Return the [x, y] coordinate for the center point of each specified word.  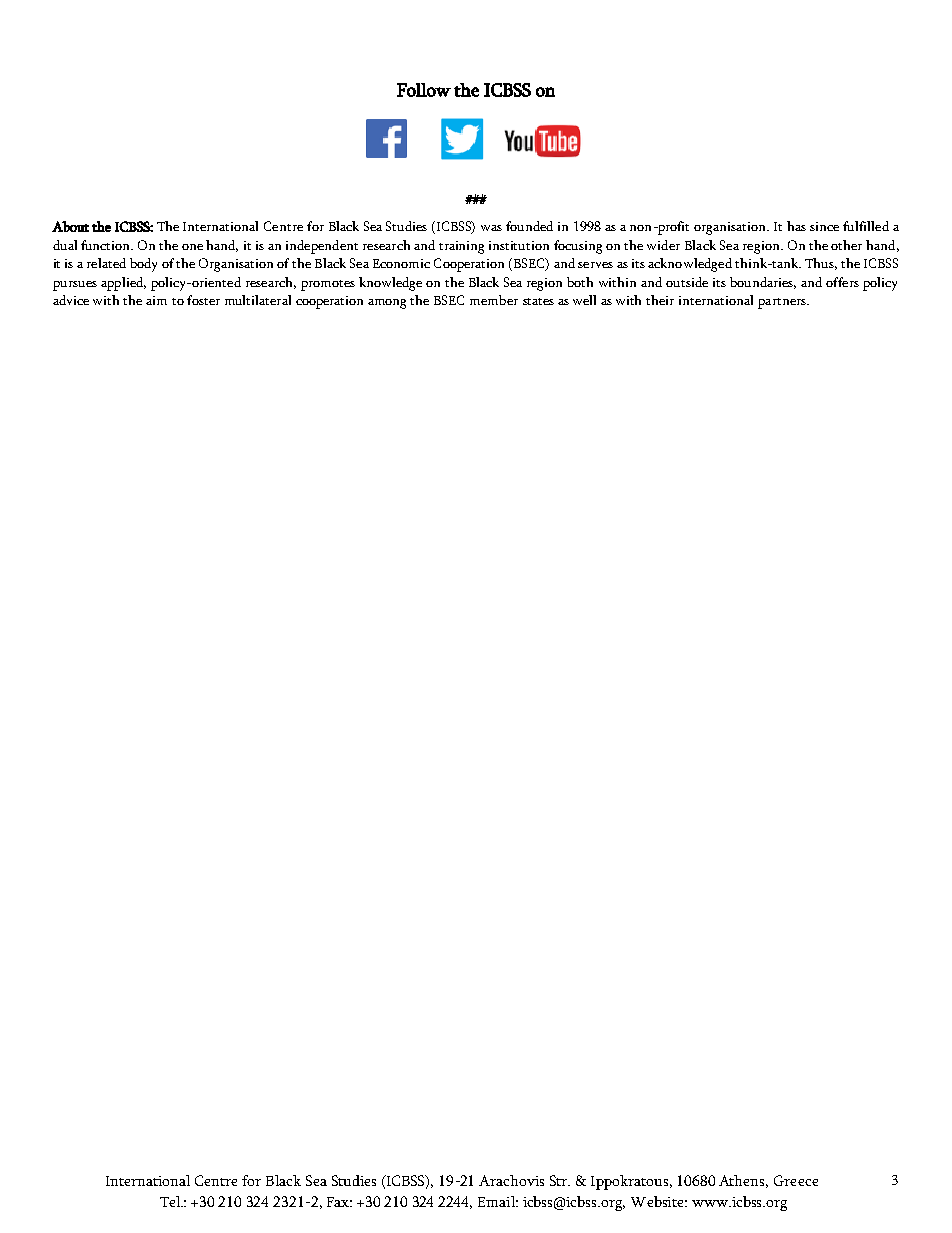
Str [560, 1180]
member [494, 300]
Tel [171, 1201]
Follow [424, 90]
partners [783, 303]
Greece [796, 1180]
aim [156, 300]
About [70, 226]
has [796, 226]
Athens [743, 1181]
